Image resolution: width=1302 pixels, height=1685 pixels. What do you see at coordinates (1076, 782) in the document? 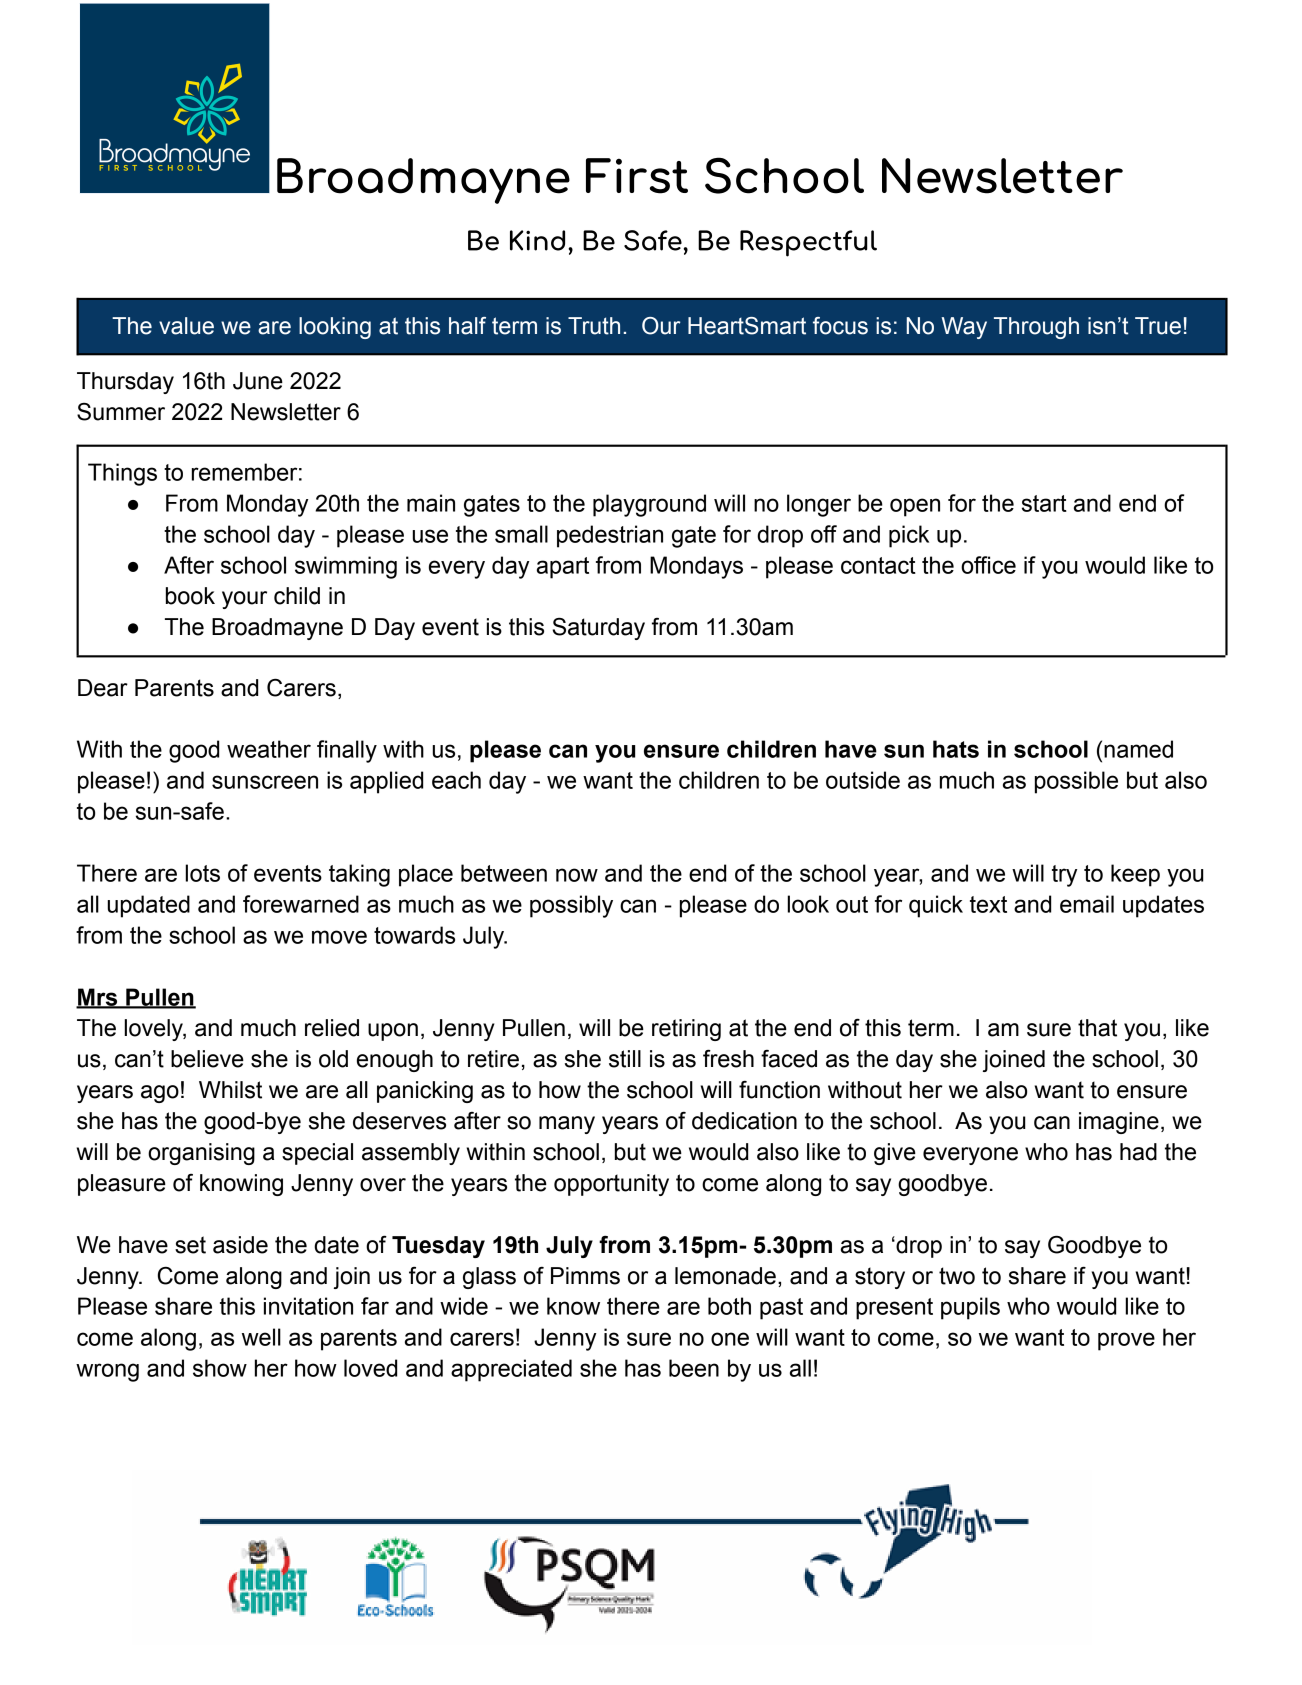
I see `possible` at bounding box center [1076, 782].
